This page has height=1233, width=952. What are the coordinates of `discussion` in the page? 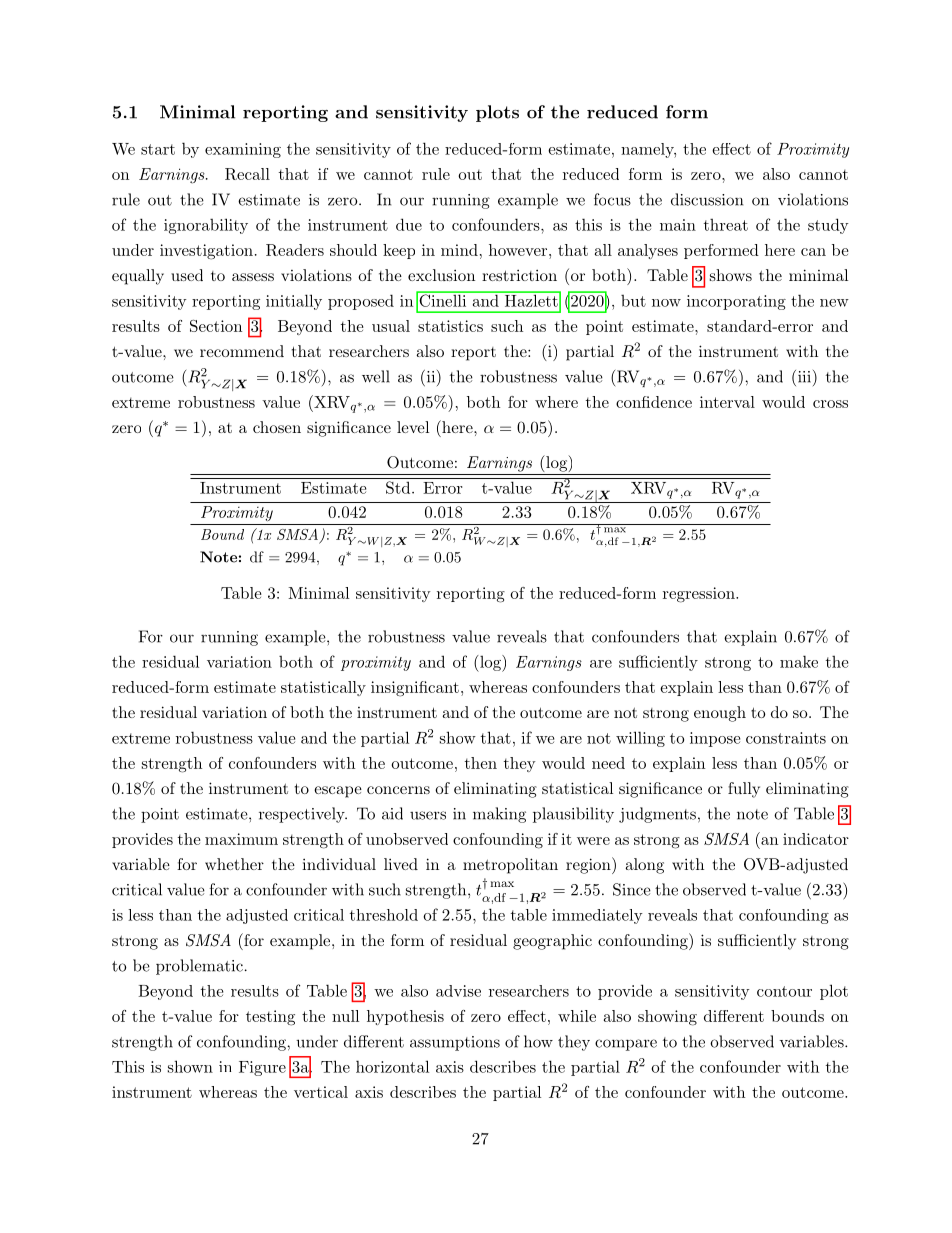 It's located at (707, 199).
